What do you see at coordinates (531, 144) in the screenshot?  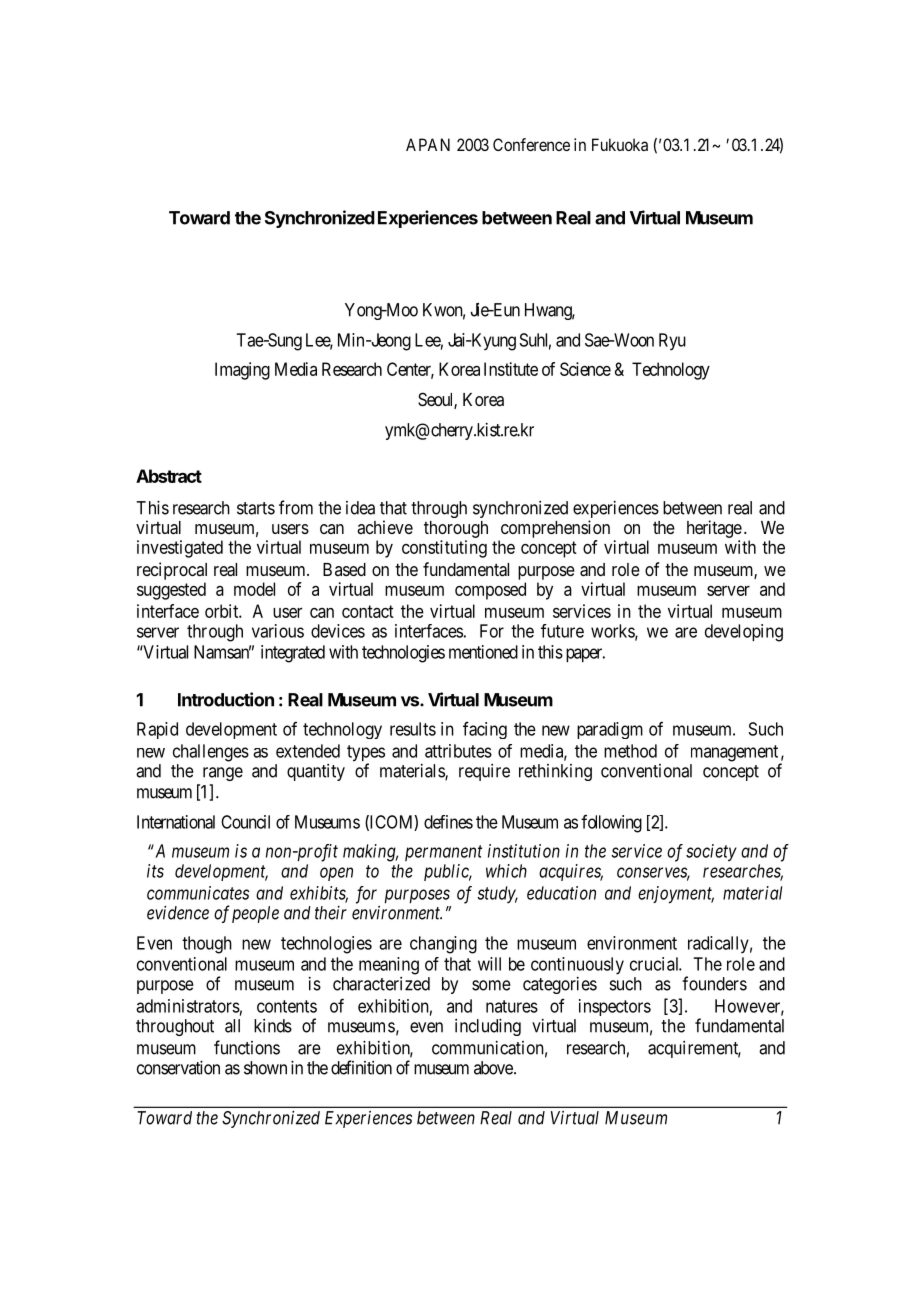 I see `Conference` at bounding box center [531, 144].
